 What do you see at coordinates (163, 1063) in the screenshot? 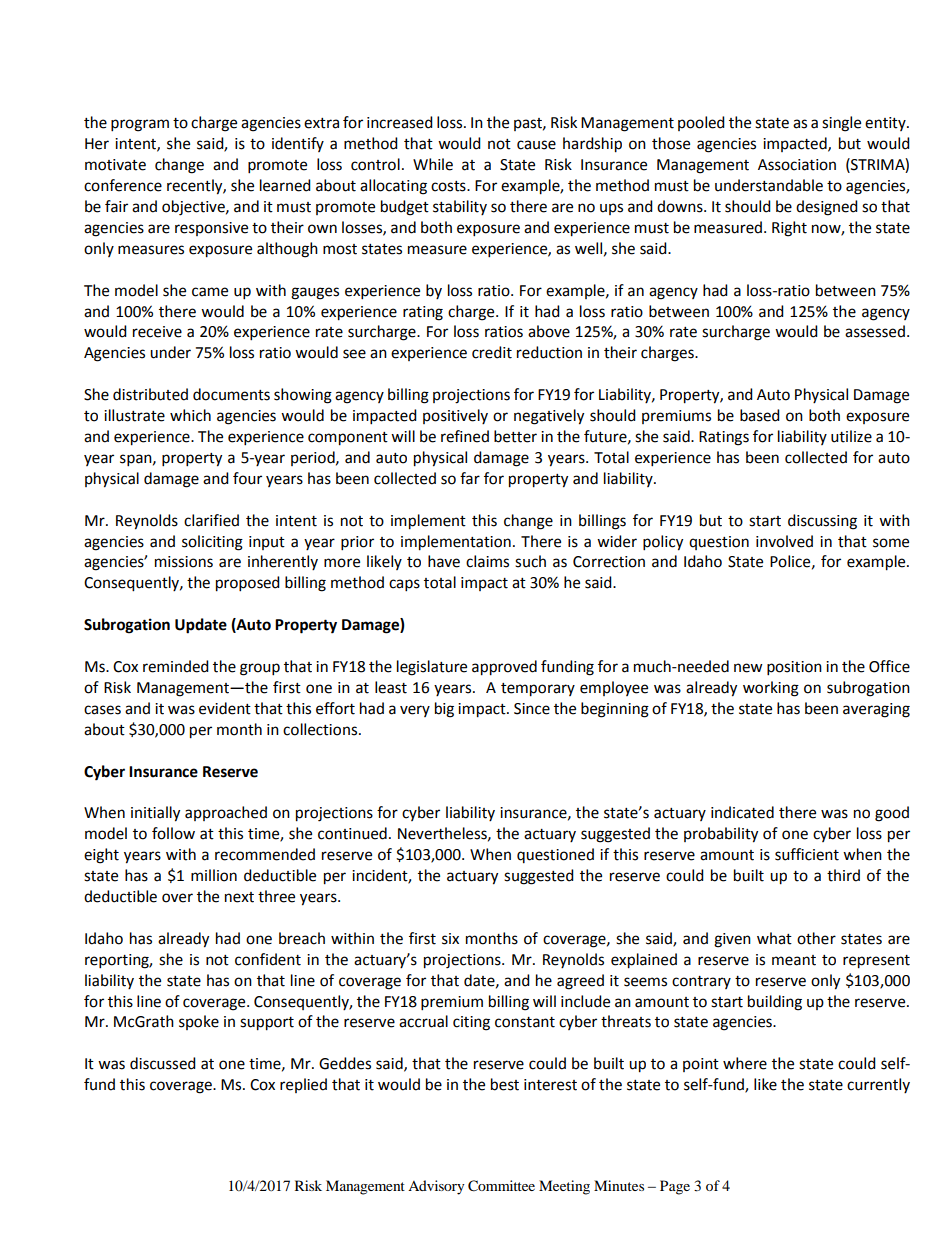
I see `discussed` at bounding box center [163, 1063].
